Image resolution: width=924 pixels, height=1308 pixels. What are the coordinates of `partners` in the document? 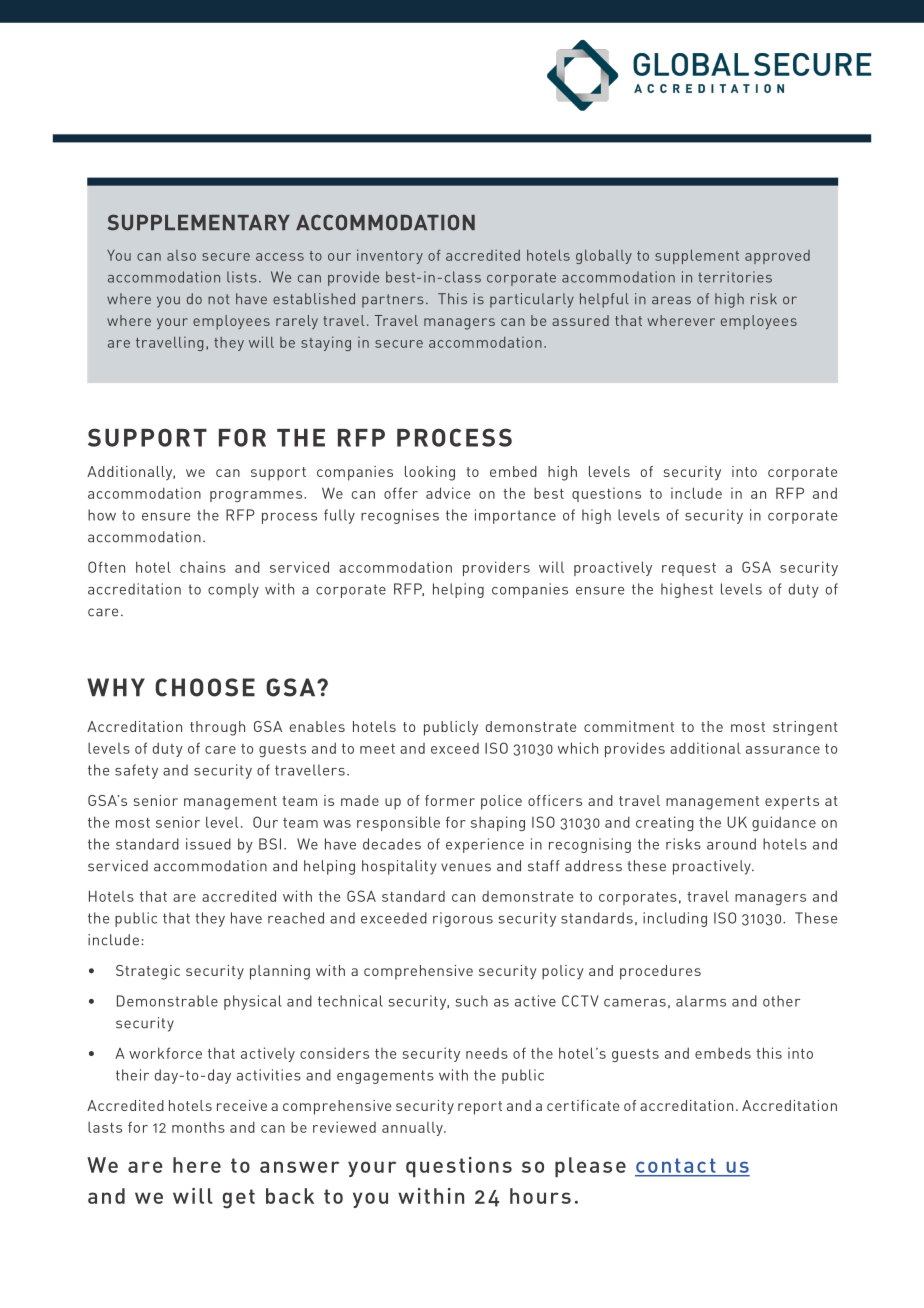 It's located at (392, 301).
